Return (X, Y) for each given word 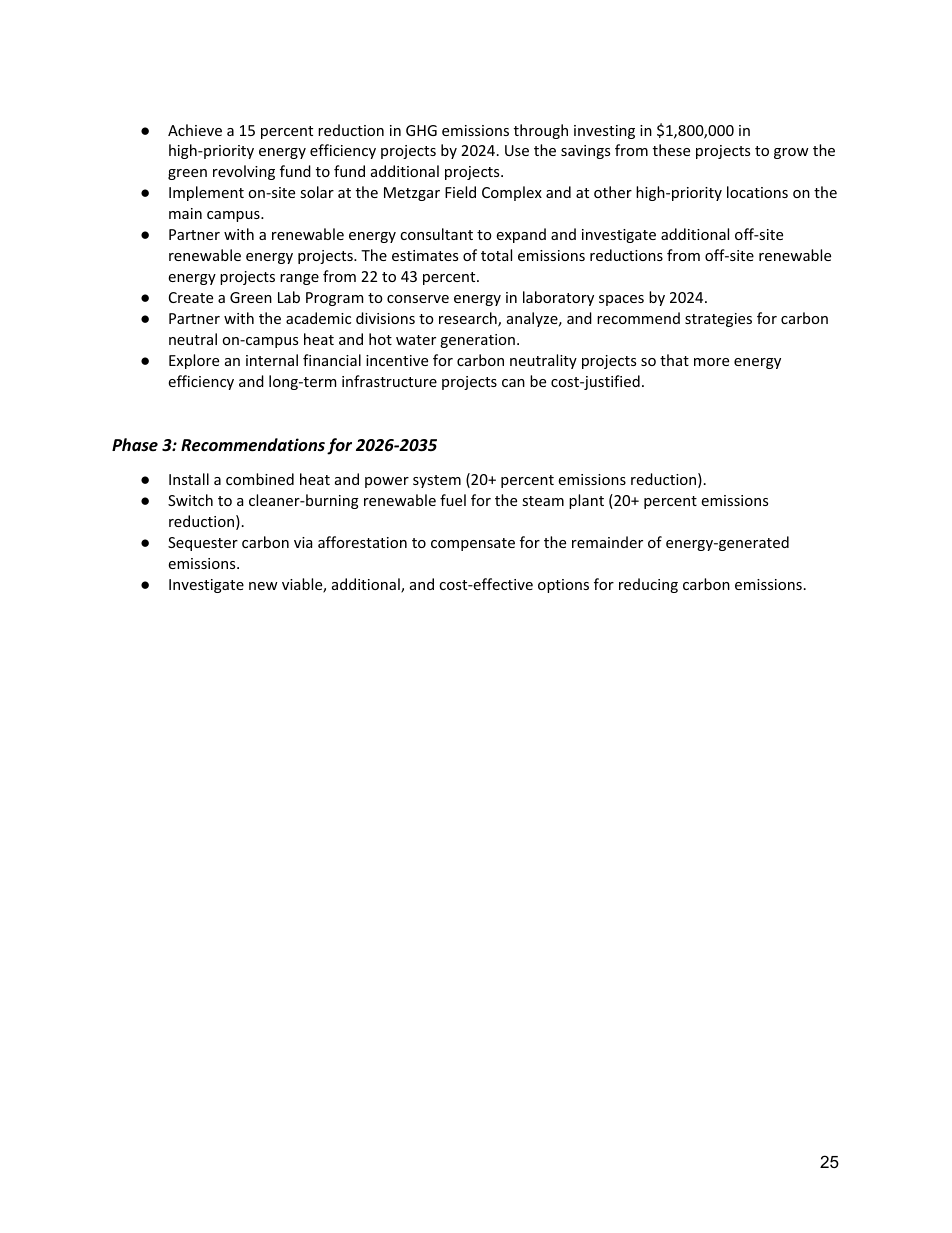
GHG (421, 130)
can (513, 383)
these (671, 150)
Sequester (203, 544)
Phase (135, 444)
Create (191, 297)
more (711, 362)
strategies (718, 320)
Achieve (195, 130)
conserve (418, 299)
